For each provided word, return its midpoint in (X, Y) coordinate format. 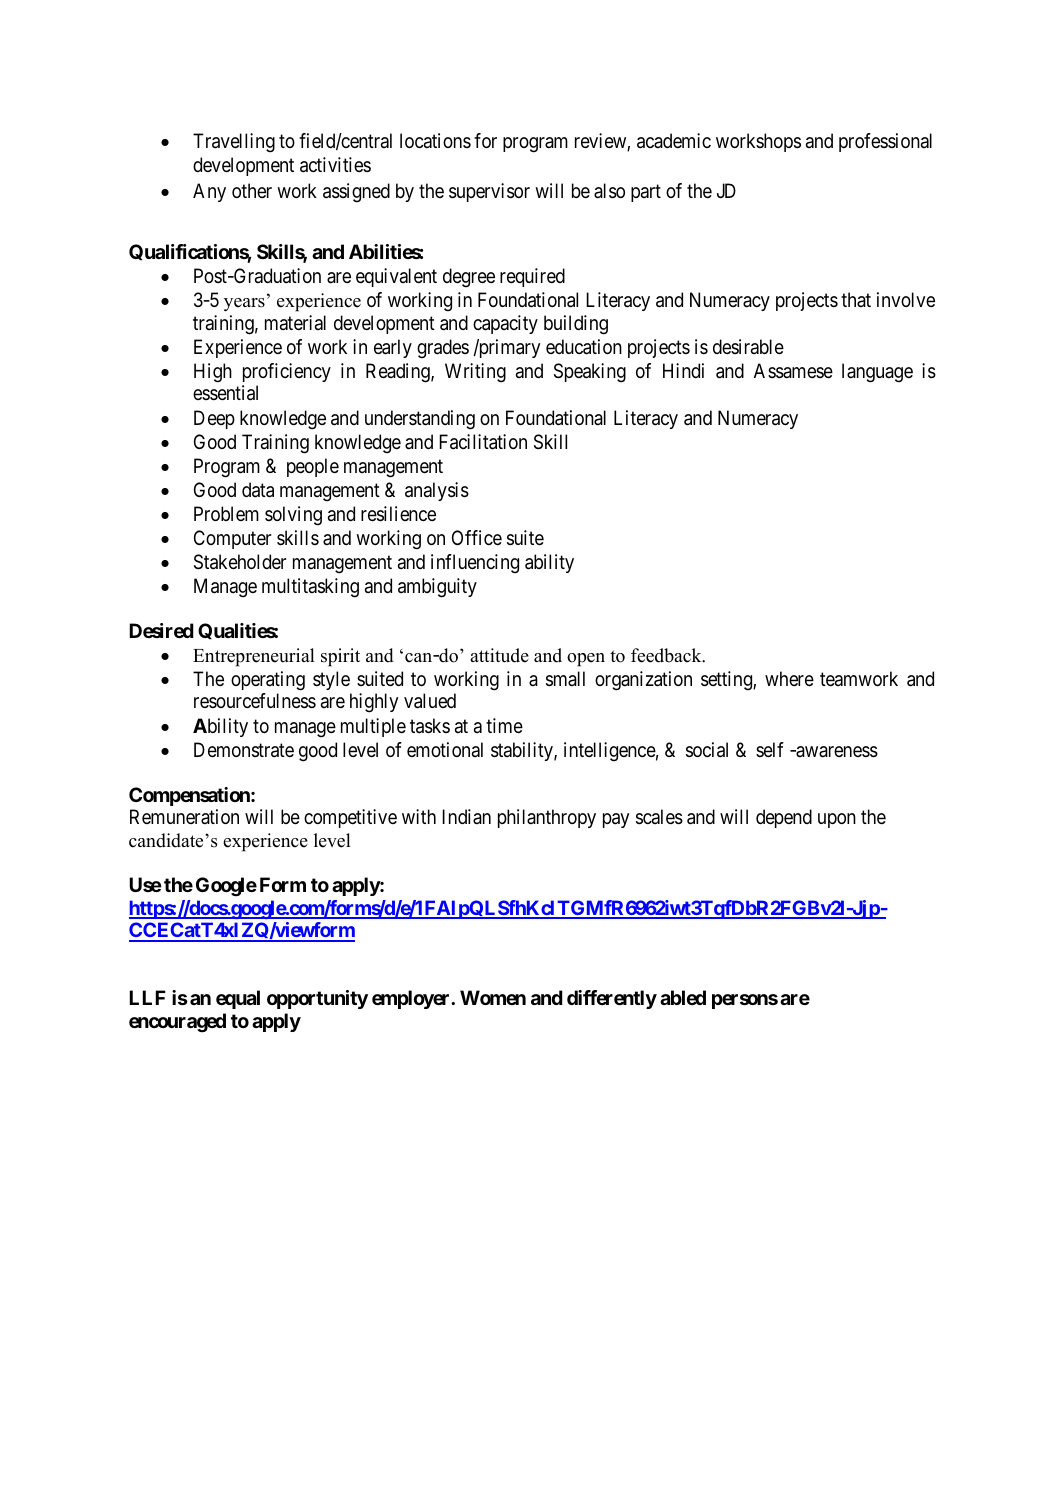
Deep (214, 419)
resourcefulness (255, 701)
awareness (836, 752)
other (252, 190)
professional (885, 142)
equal (238, 999)
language (877, 373)
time (504, 726)
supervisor (489, 192)
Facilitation (483, 442)
